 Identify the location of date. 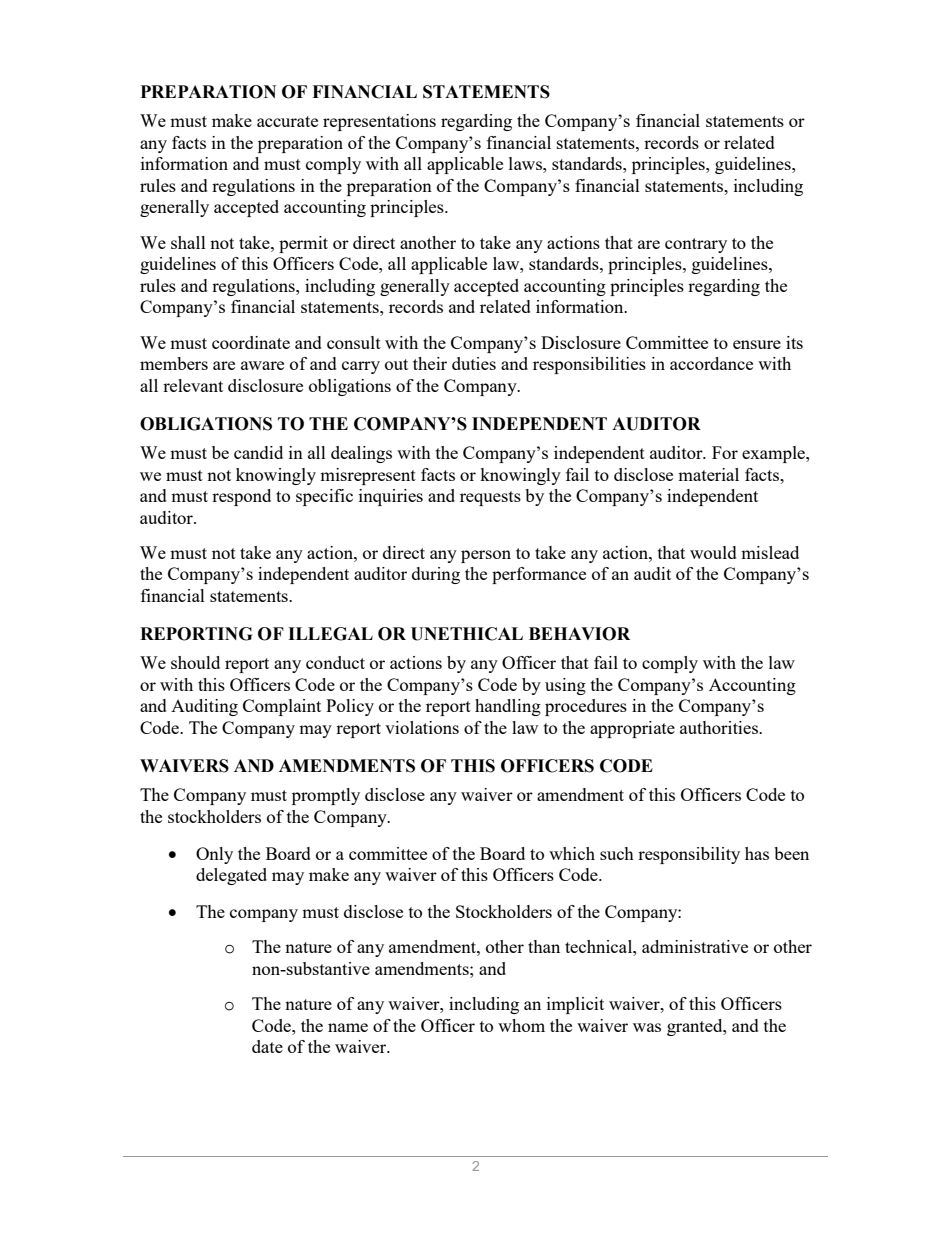
(267, 1046).
